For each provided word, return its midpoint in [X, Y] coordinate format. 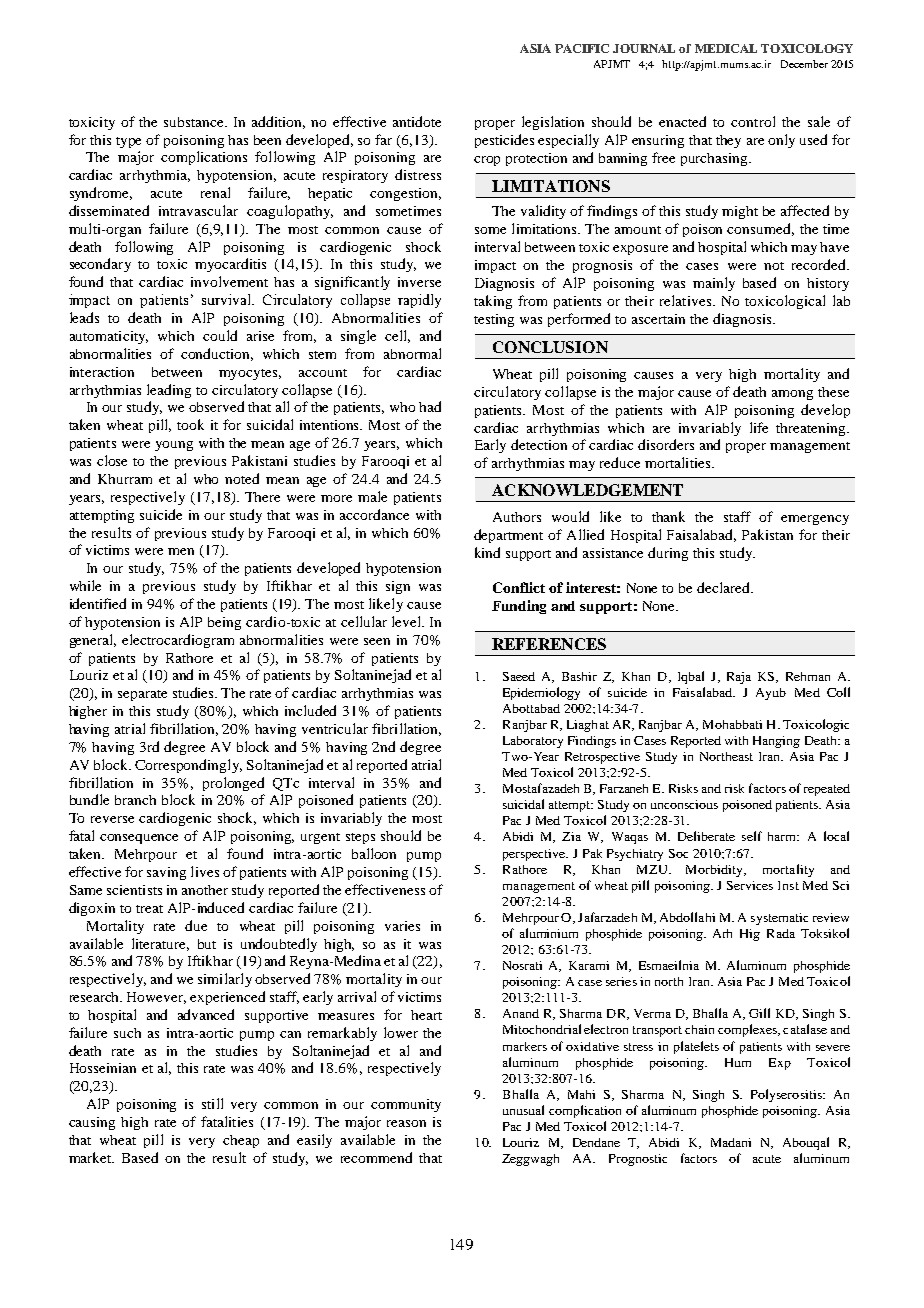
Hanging [776, 742]
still [212, 1103]
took [190, 424]
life [759, 427]
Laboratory [533, 742]
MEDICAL [726, 48]
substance [195, 122]
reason [406, 1123]
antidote [417, 121]
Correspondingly [188, 766]
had [430, 406]
